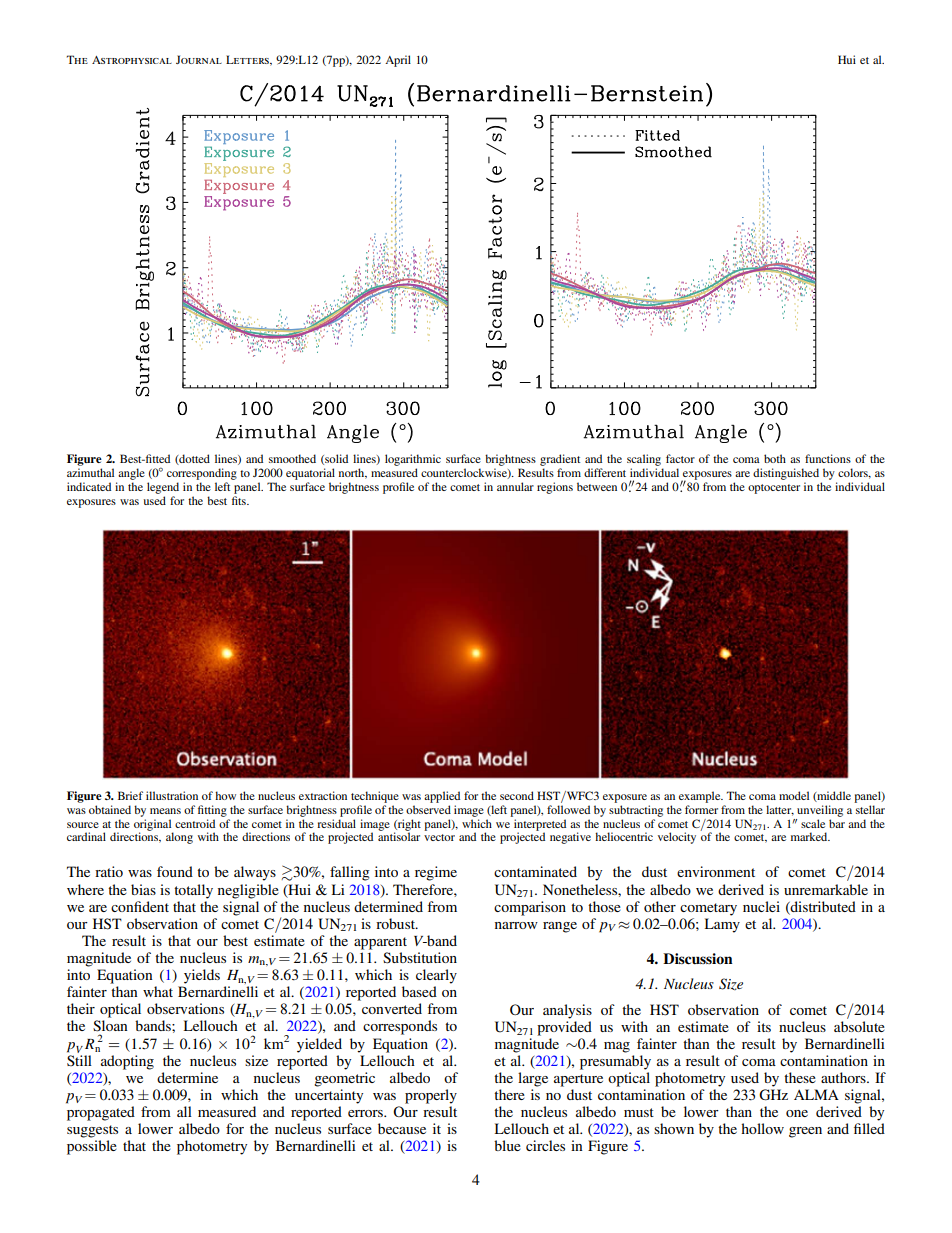 The width and height of the document is (952, 1233). I want to click on propagated, so click(101, 1113).
